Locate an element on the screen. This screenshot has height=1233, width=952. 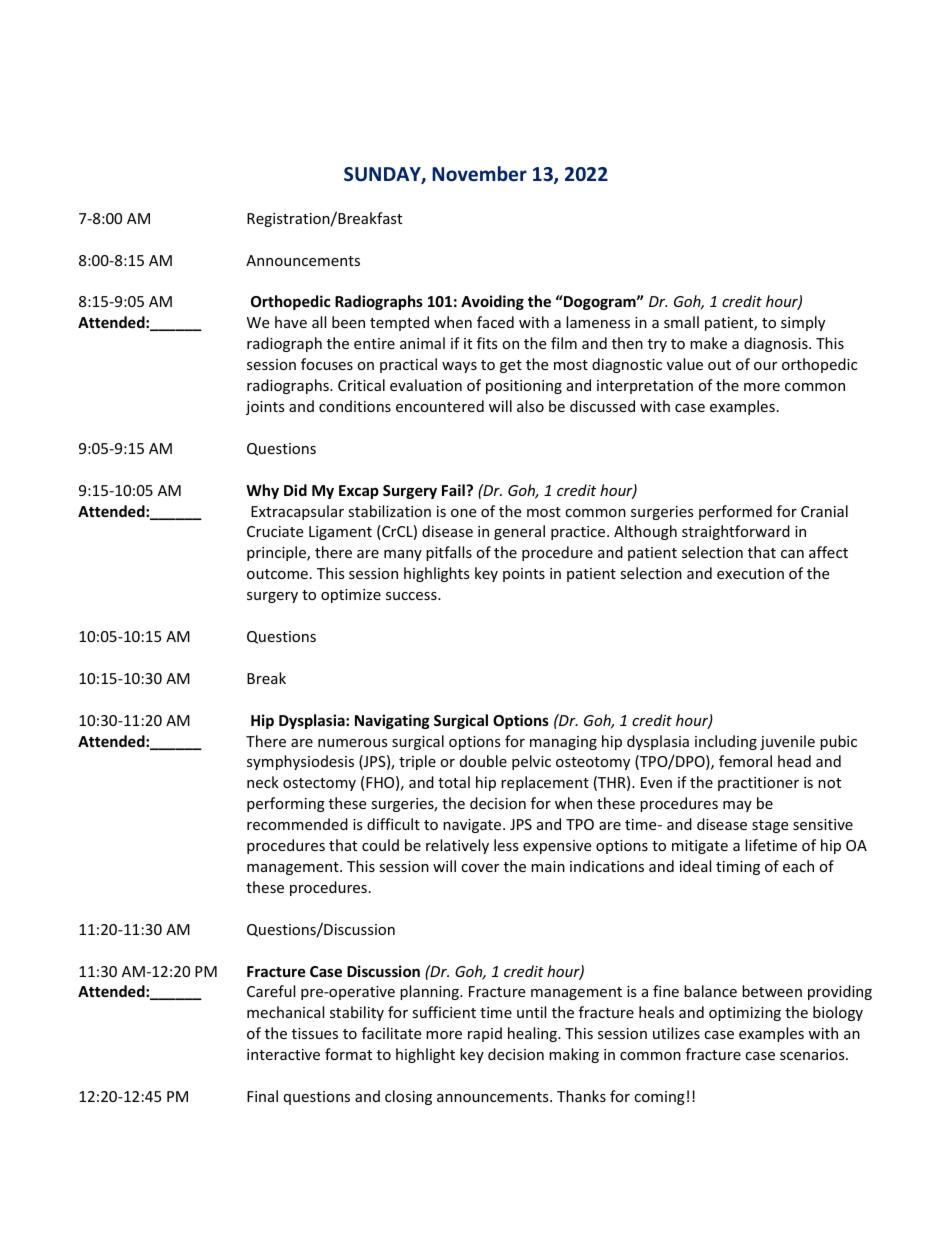
execution is located at coordinates (750, 573).
